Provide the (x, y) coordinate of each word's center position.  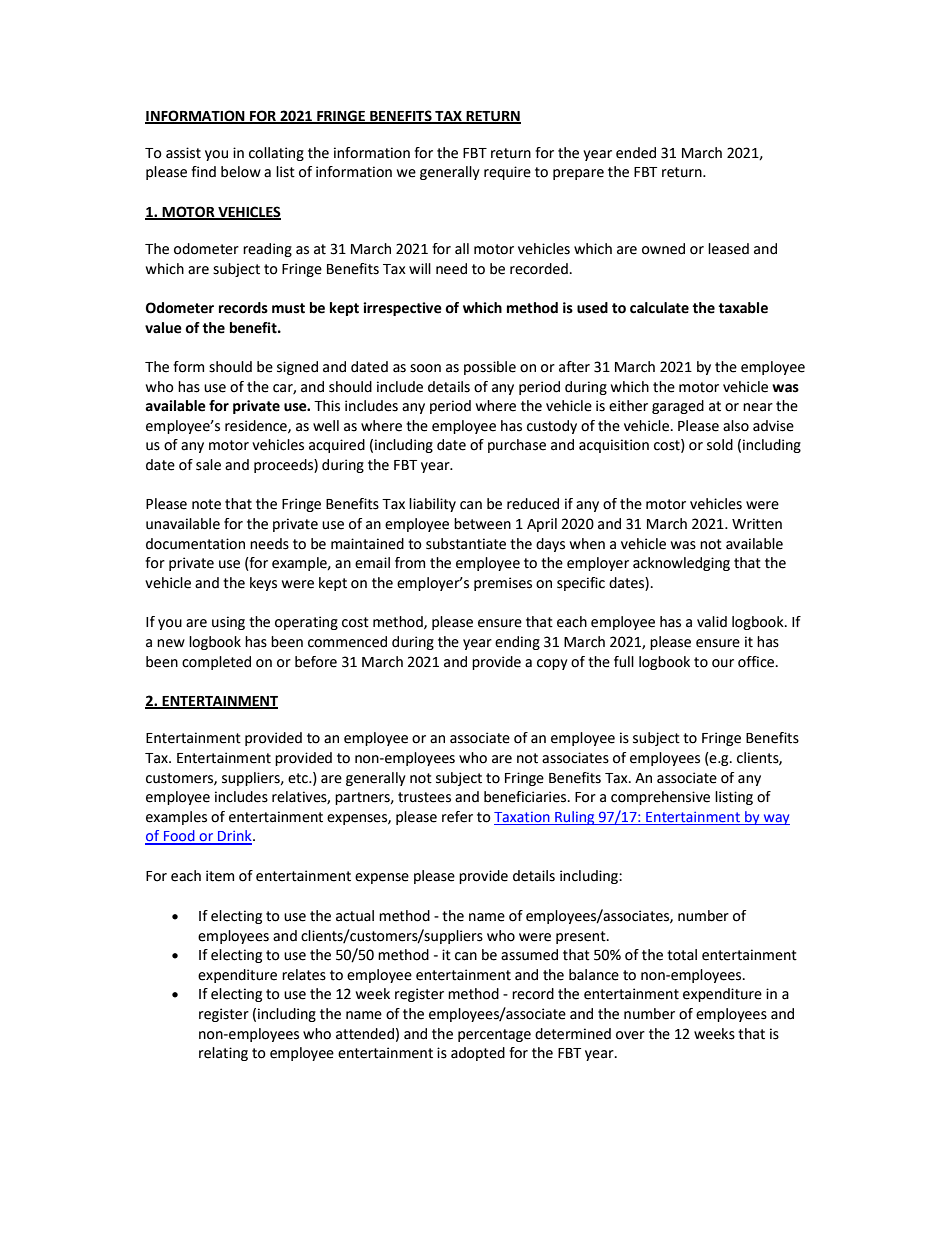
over (630, 1035)
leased (728, 249)
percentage (494, 1035)
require (507, 173)
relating (223, 1054)
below (241, 172)
